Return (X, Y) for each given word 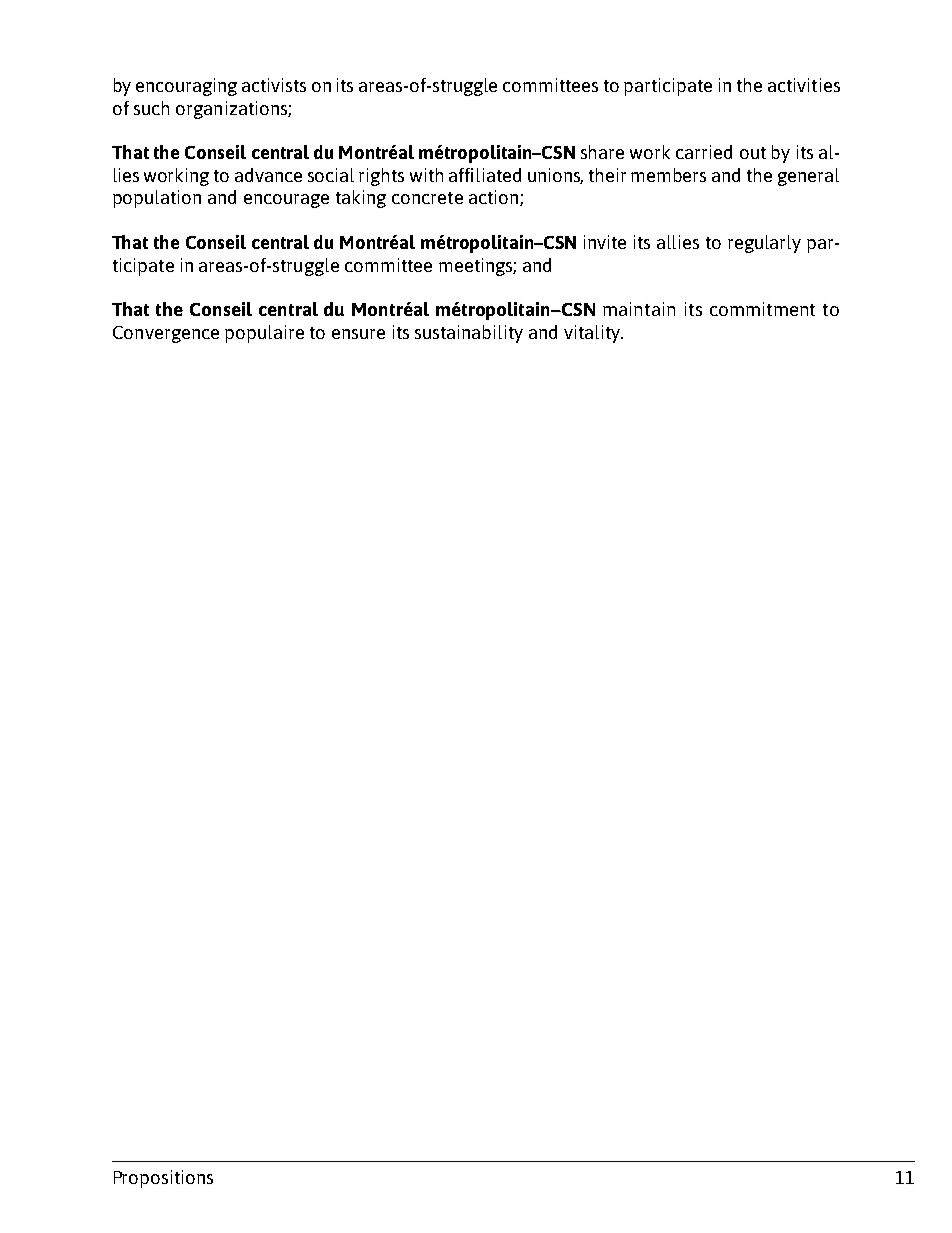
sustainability (469, 334)
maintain (639, 309)
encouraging (186, 87)
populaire (264, 334)
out (753, 153)
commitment (762, 309)
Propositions (163, 1179)
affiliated (485, 175)
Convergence (166, 334)
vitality (593, 334)
